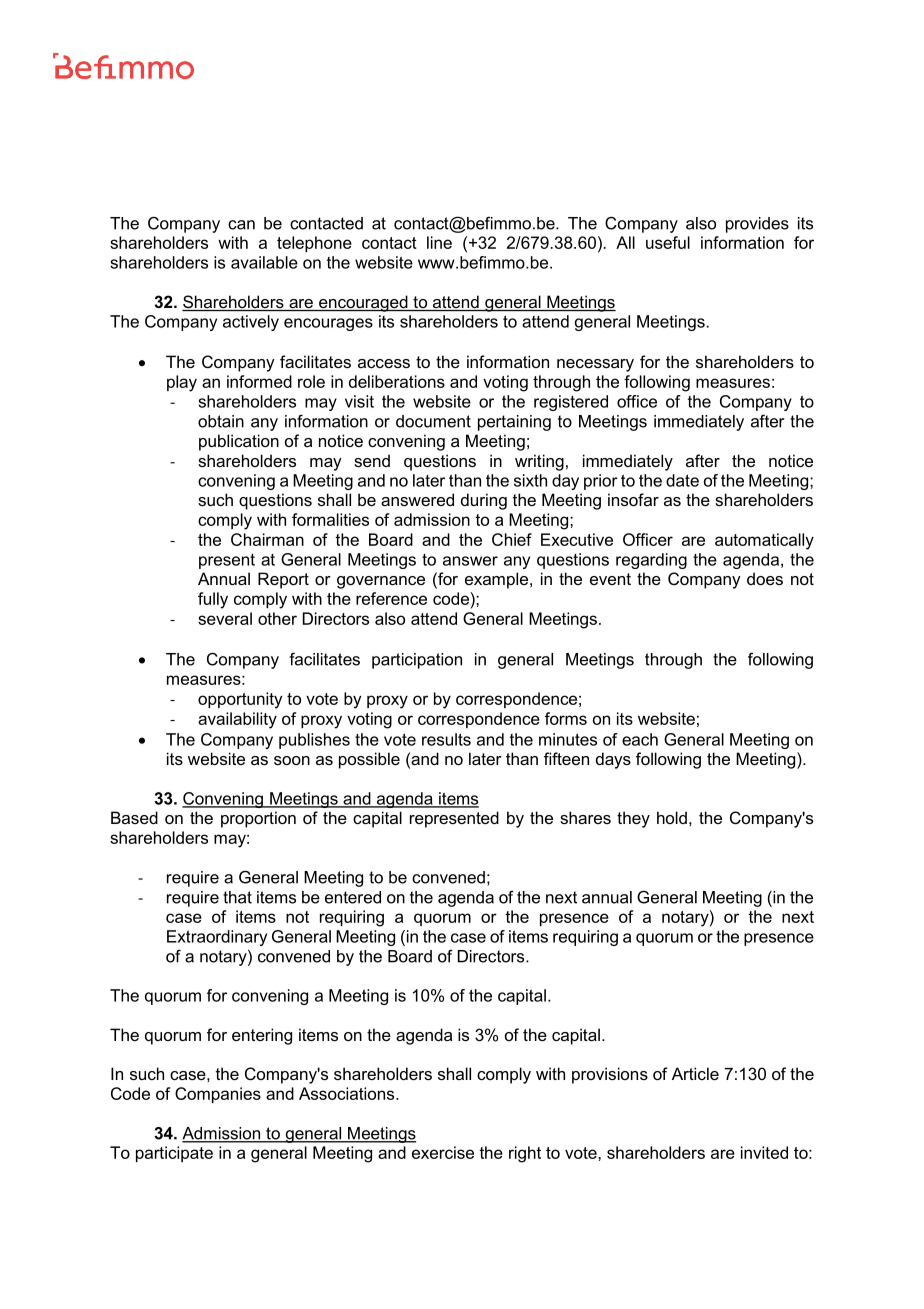  What do you see at coordinates (218, 1095) in the screenshot?
I see `Companies` at bounding box center [218, 1095].
